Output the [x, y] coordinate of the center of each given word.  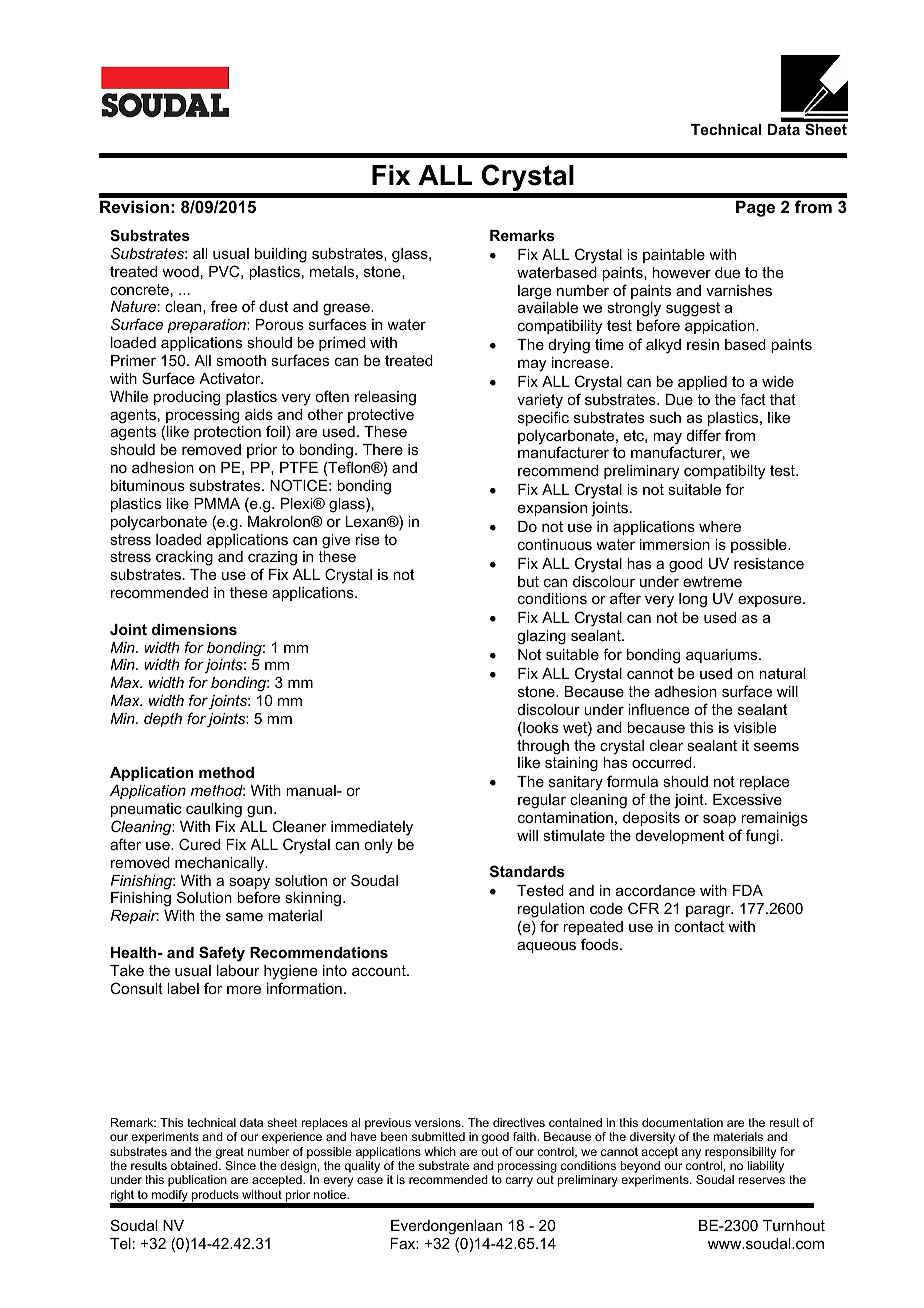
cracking [184, 558]
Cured [199, 844]
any [691, 1154]
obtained [195, 1165]
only [378, 846]
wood [180, 271]
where [720, 526]
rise [368, 539]
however [681, 272]
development [680, 837]
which [440, 1151]
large [535, 292]
